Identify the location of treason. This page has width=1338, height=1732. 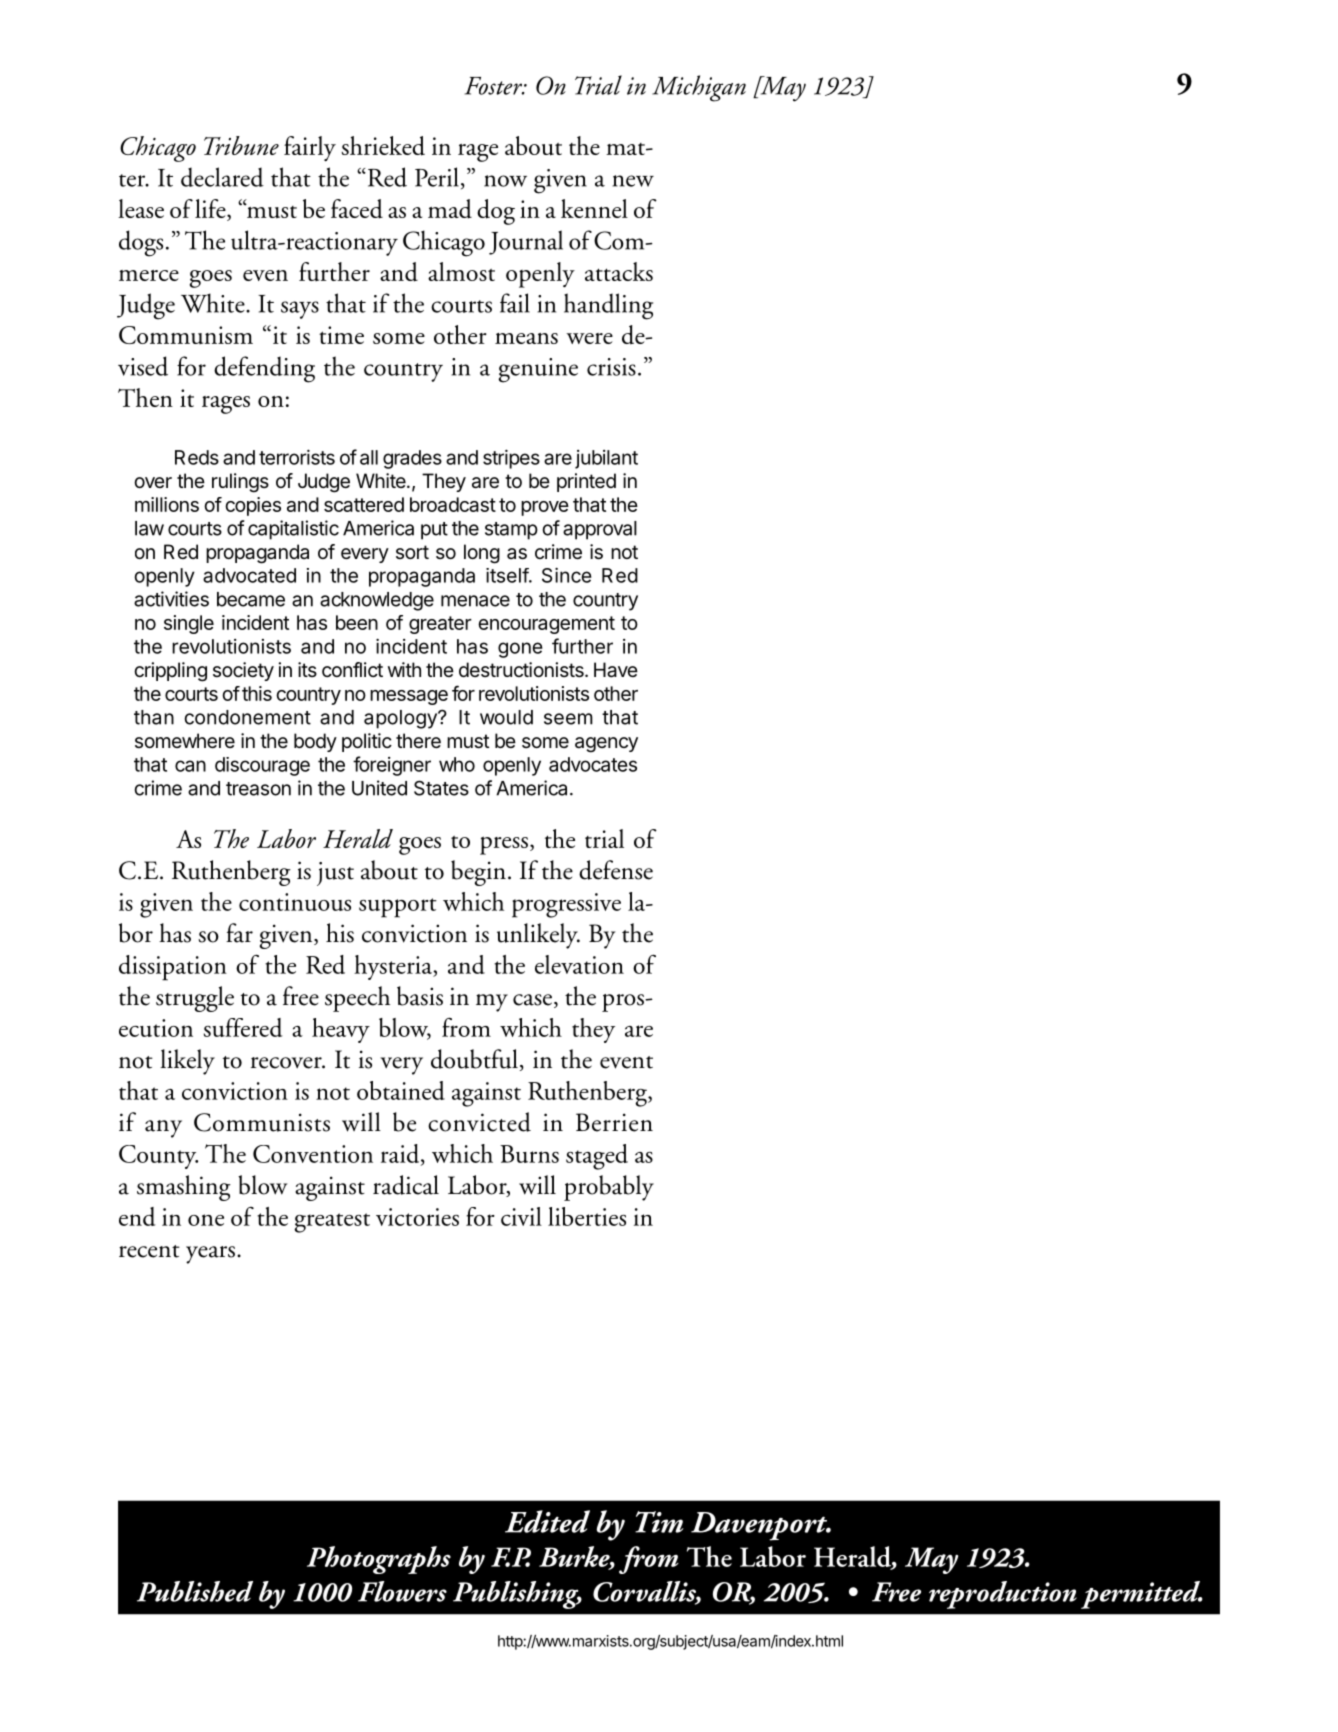
(258, 789).
